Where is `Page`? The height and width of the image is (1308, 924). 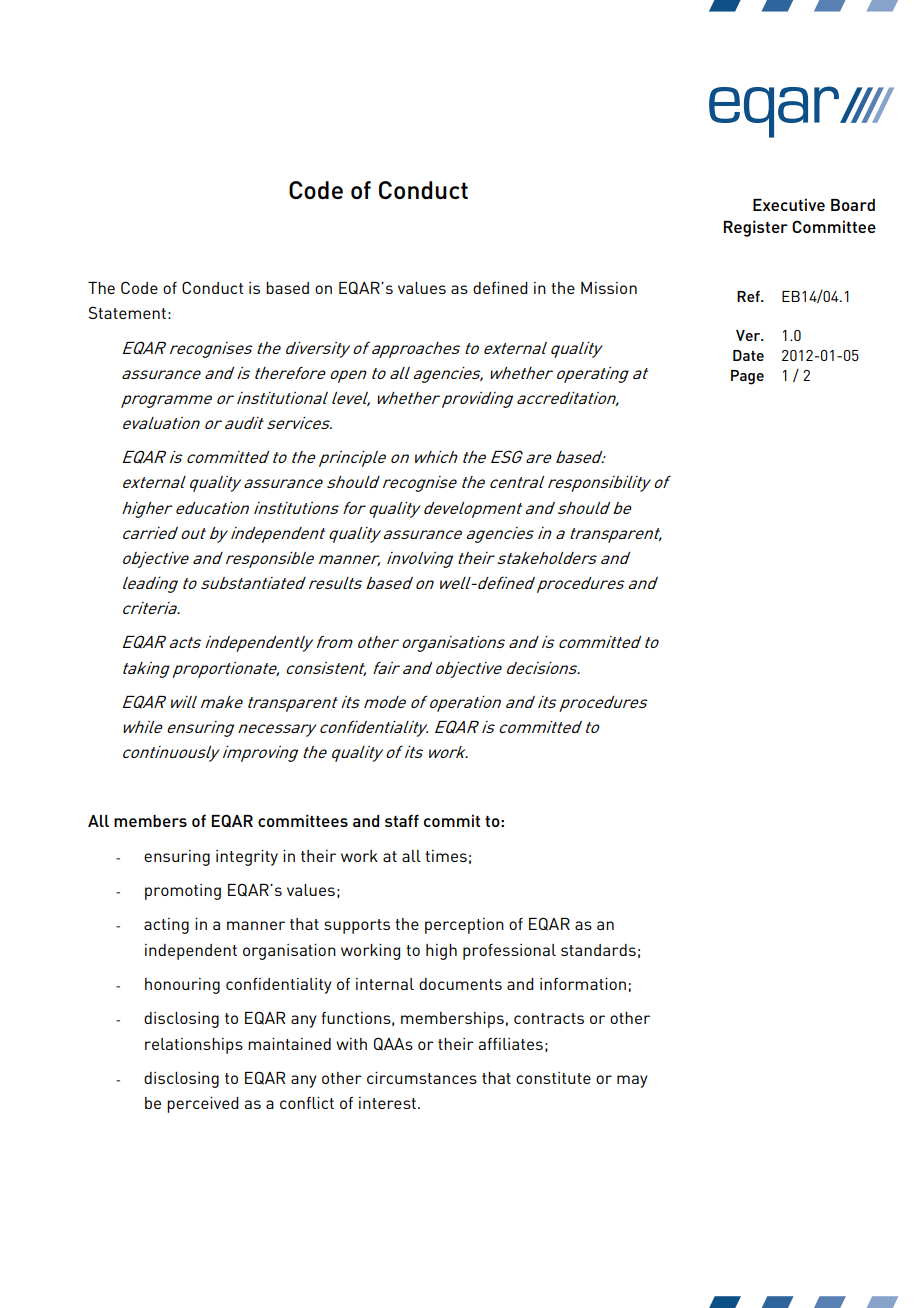 Page is located at coordinates (747, 377).
